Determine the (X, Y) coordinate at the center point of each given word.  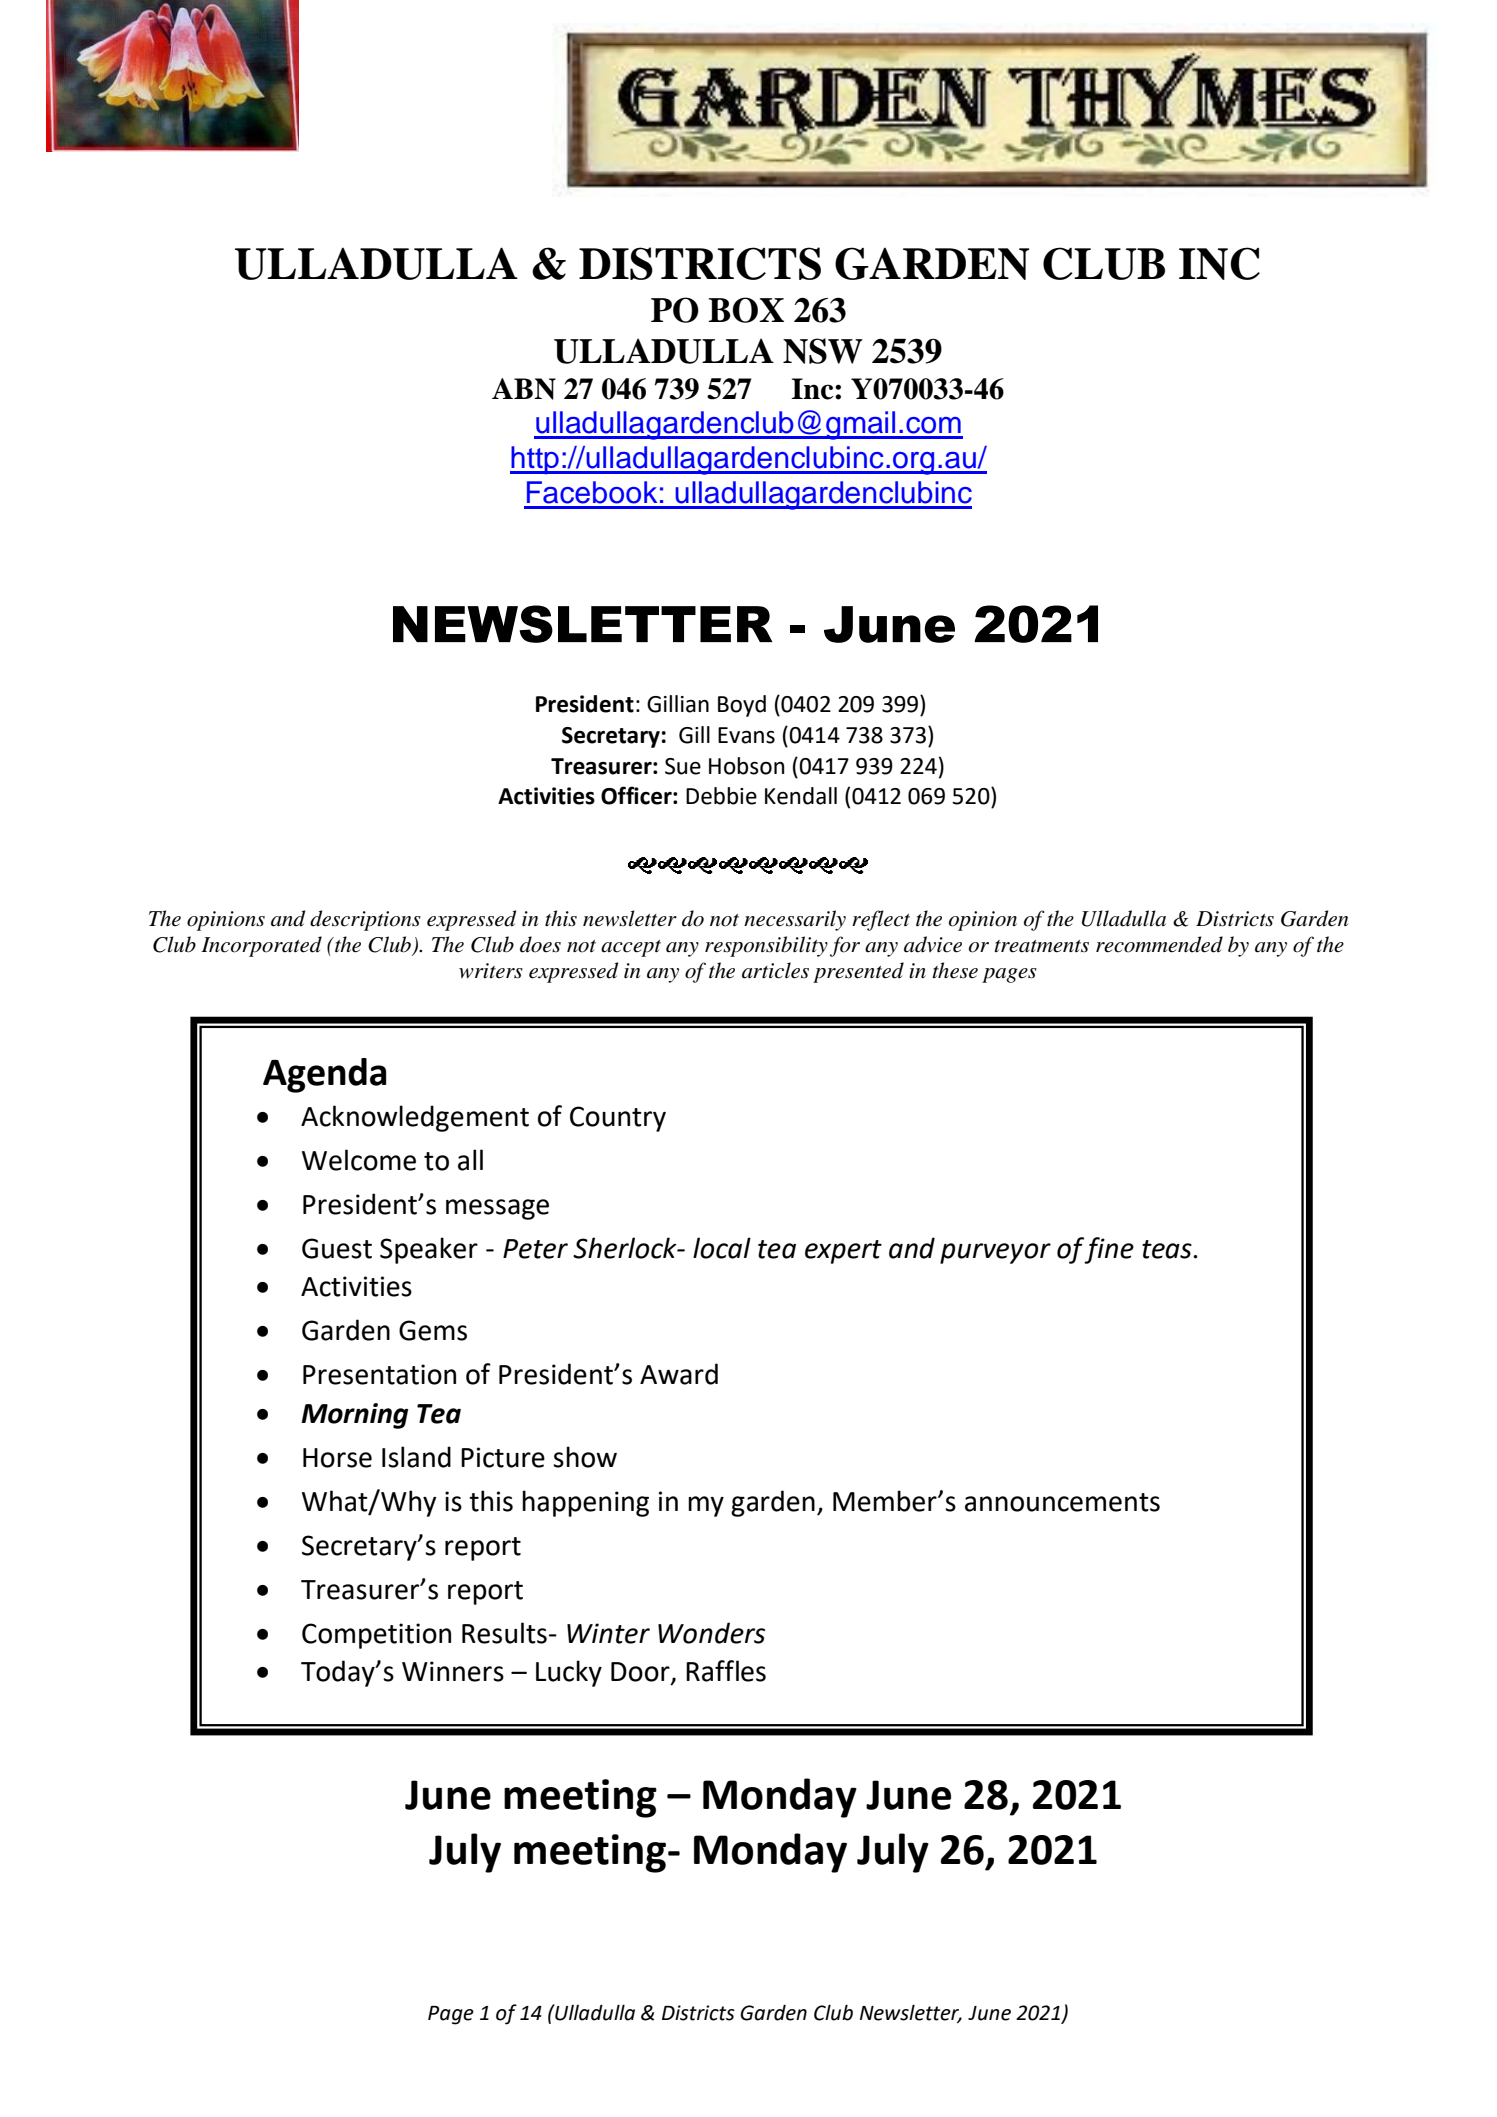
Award (679, 1374)
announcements (1062, 1502)
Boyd (742, 706)
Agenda (325, 1075)
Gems (433, 1330)
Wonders (711, 1633)
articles (775, 970)
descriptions (365, 920)
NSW (823, 351)
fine (1109, 1250)
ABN (524, 389)
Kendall (801, 796)
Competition (376, 1636)
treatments (1041, 946)
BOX (746, 310)
